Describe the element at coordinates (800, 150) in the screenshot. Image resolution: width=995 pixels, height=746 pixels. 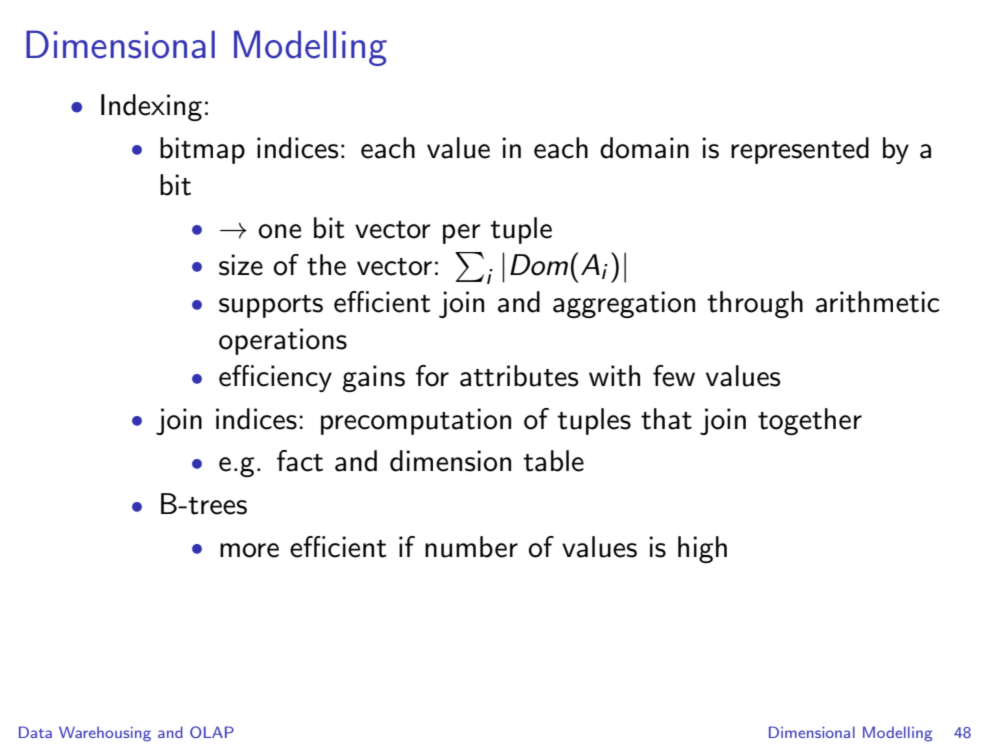
I see `represented` at that location.
